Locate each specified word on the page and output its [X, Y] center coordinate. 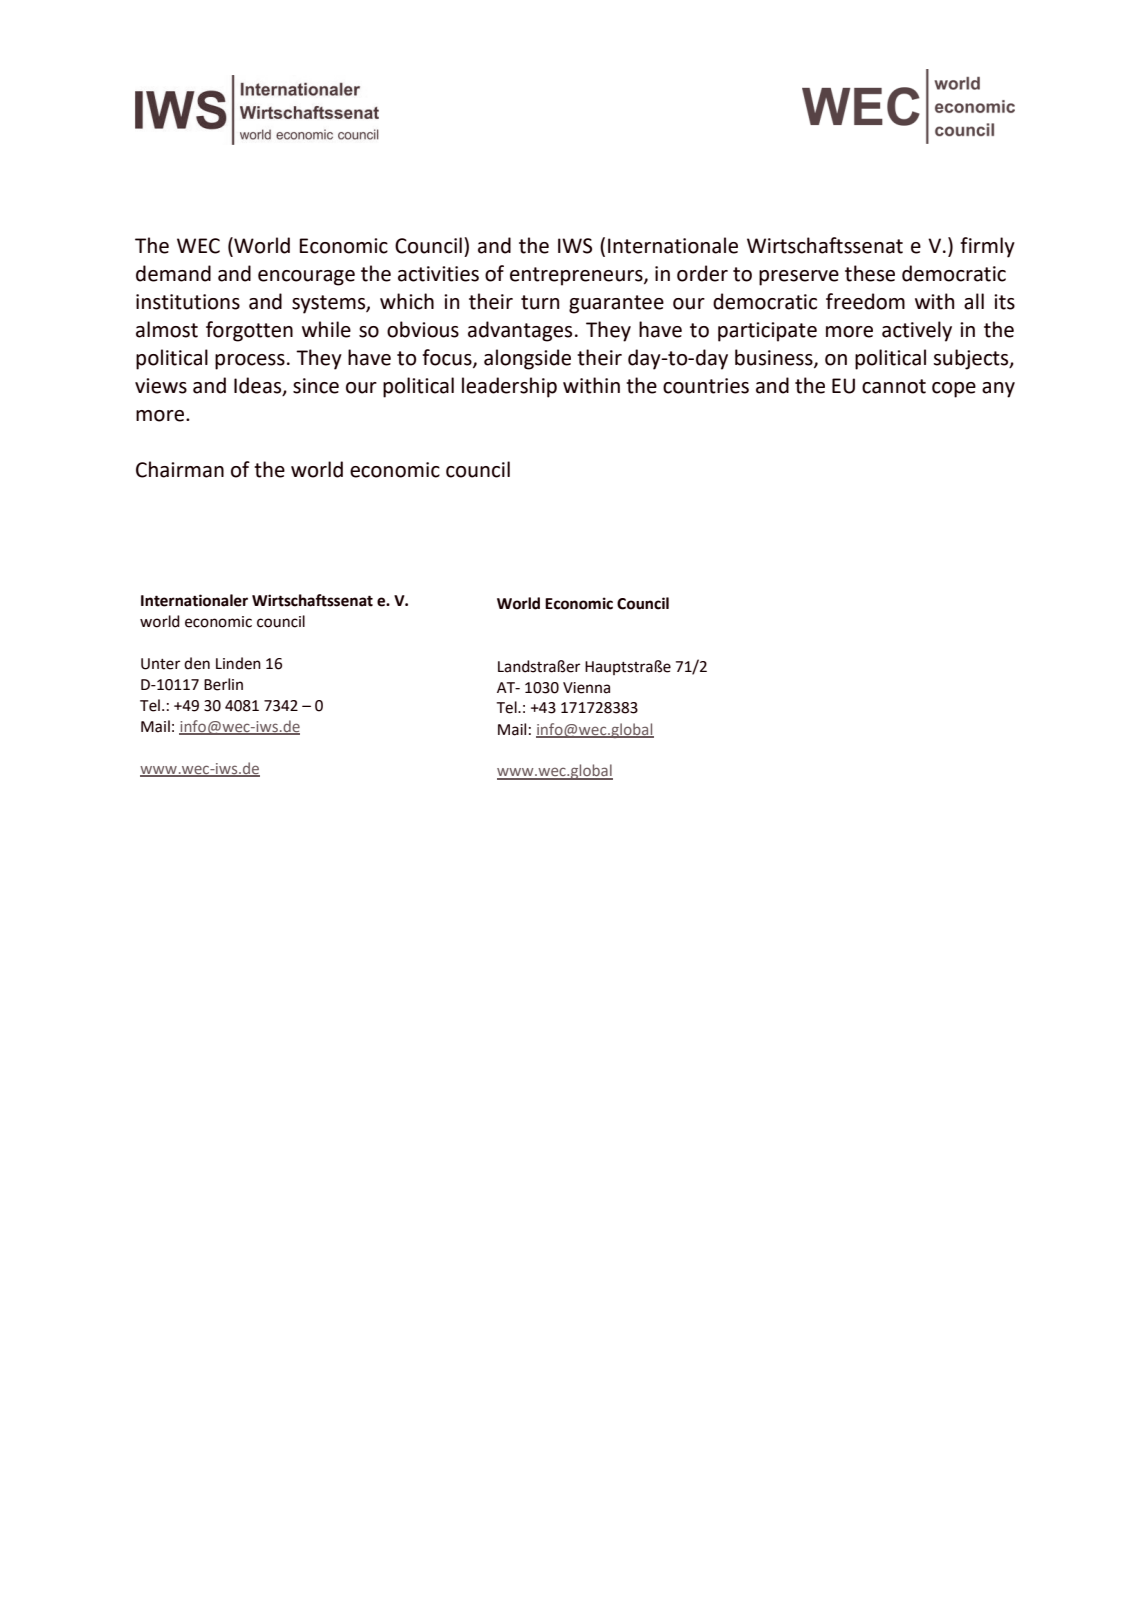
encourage [306, 278]
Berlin [223, 684]
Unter [160, 664]
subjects [972, 359]
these [870, 273]
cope [954, 390]
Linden [238, 663]
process [250, 362]
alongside [527, 359]
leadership [509, 387]
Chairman [180, 469]
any [998, 390]
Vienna [586, 688]
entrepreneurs [577, 276]
